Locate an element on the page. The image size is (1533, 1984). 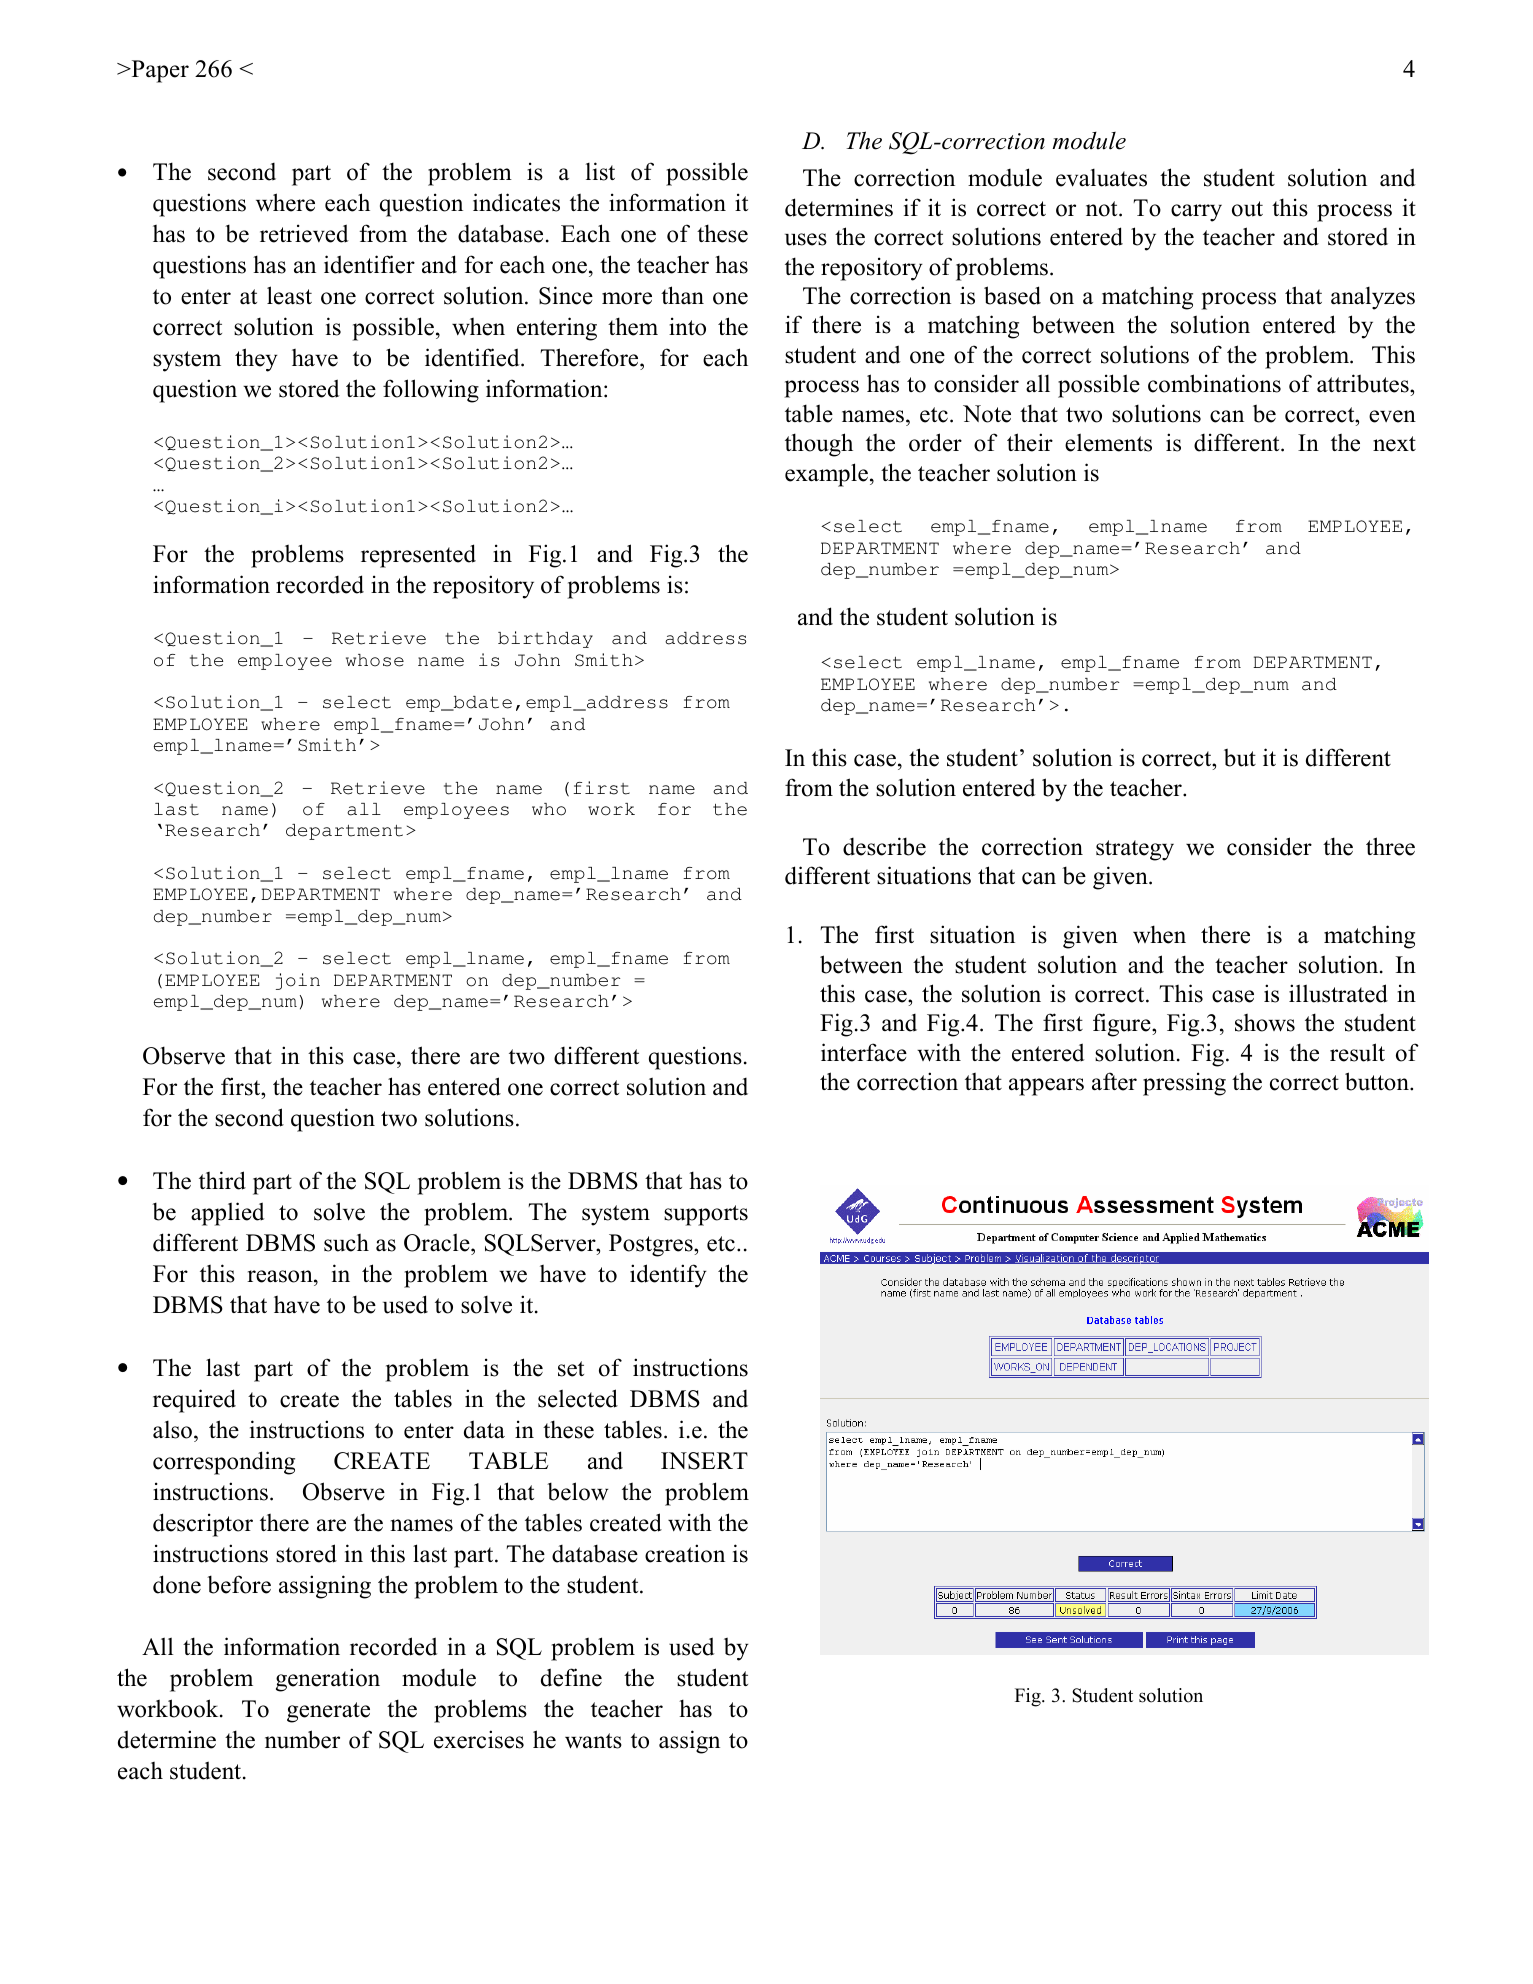
join is located at coordinates (298, 981).
